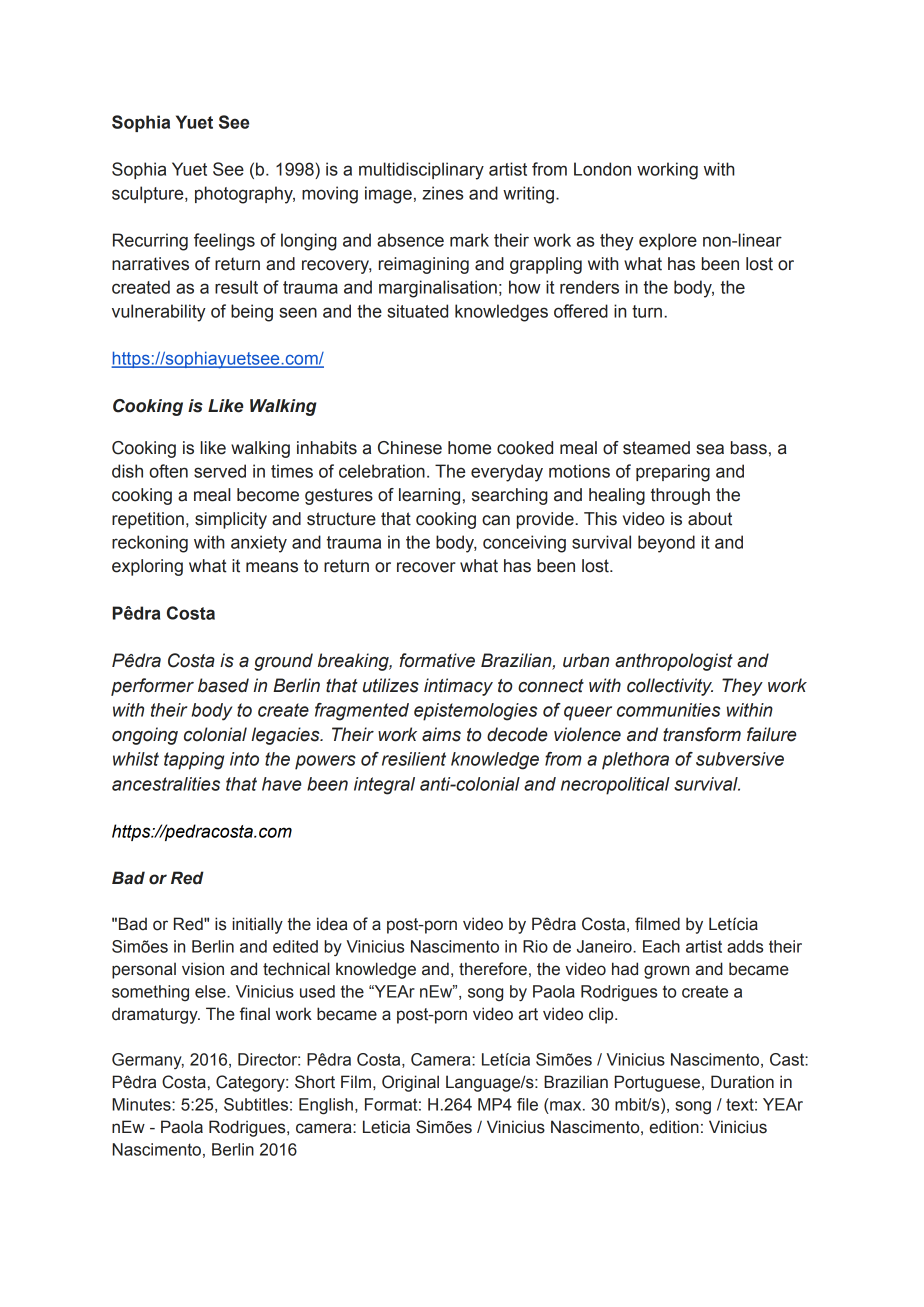 The width and height of the document is (924, 1307). Describe the element at coordinates (410, 1083) in the document. I see `Original` at that location.
